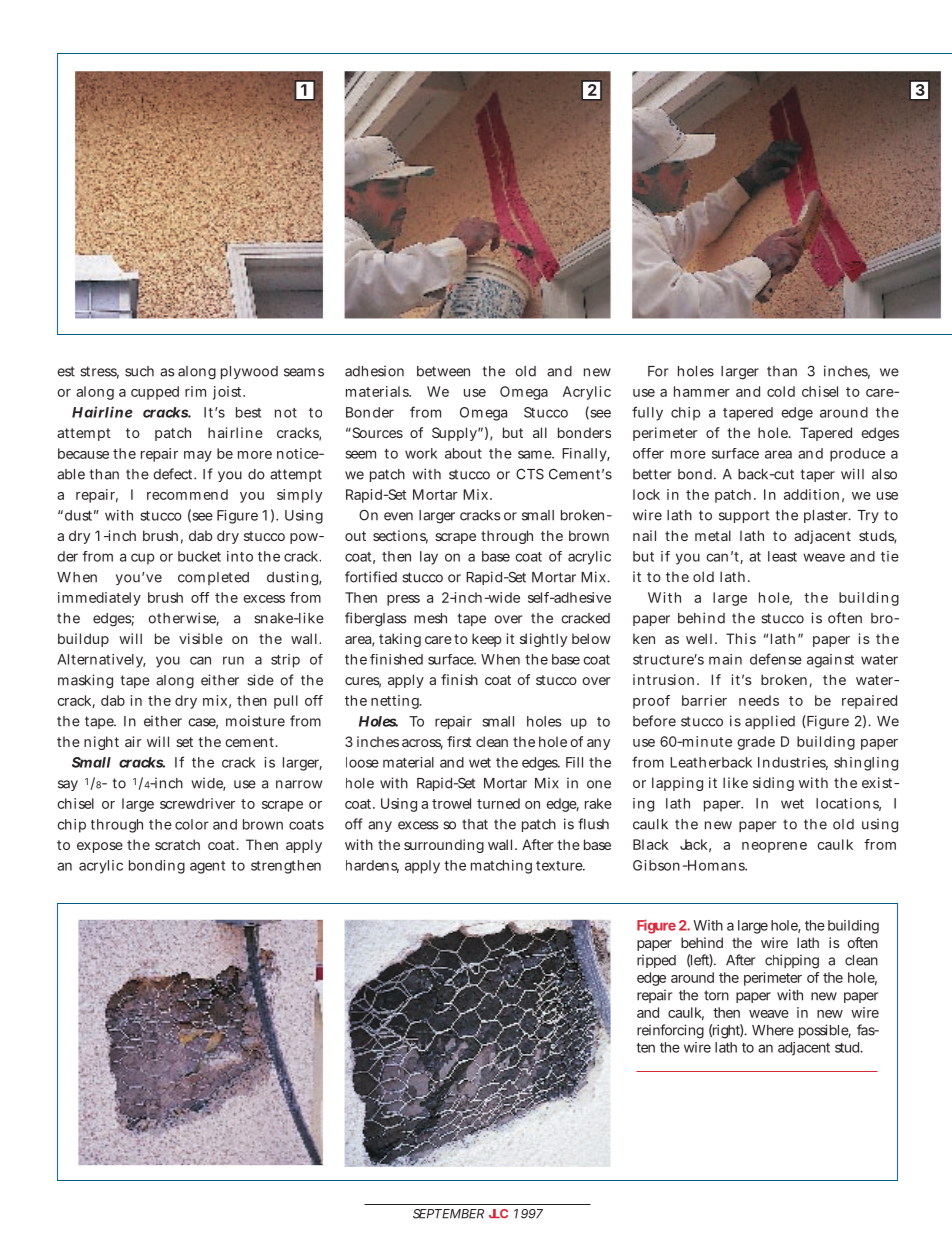 This screenshot has width=952, height=1239. What do you see at coordinates (155, 393) in the screenshot?
I see `cupped` at bounding box center [155, 393].
